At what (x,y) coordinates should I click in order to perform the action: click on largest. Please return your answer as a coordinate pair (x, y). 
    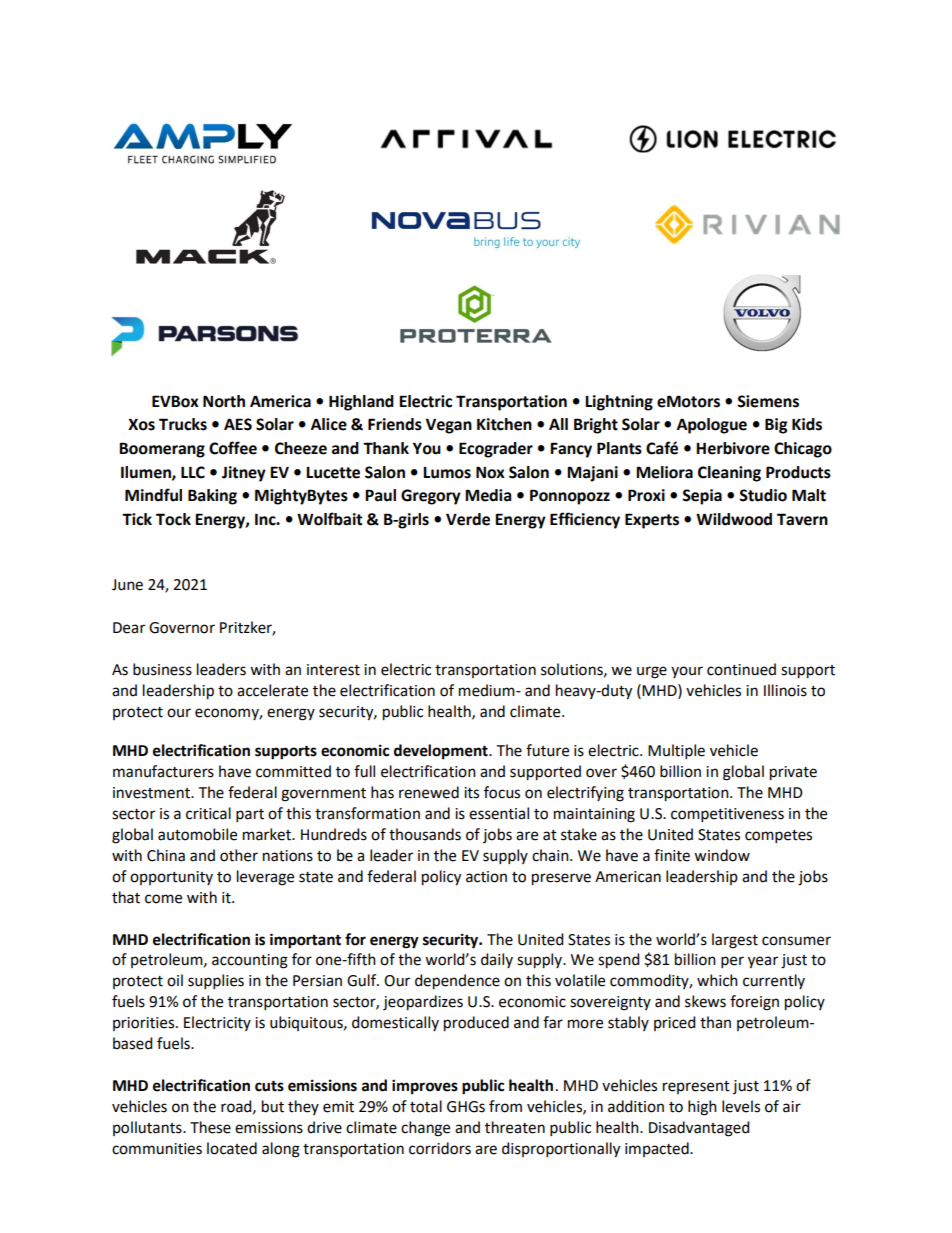
    Looking at the image, I should click on (735, 941).
